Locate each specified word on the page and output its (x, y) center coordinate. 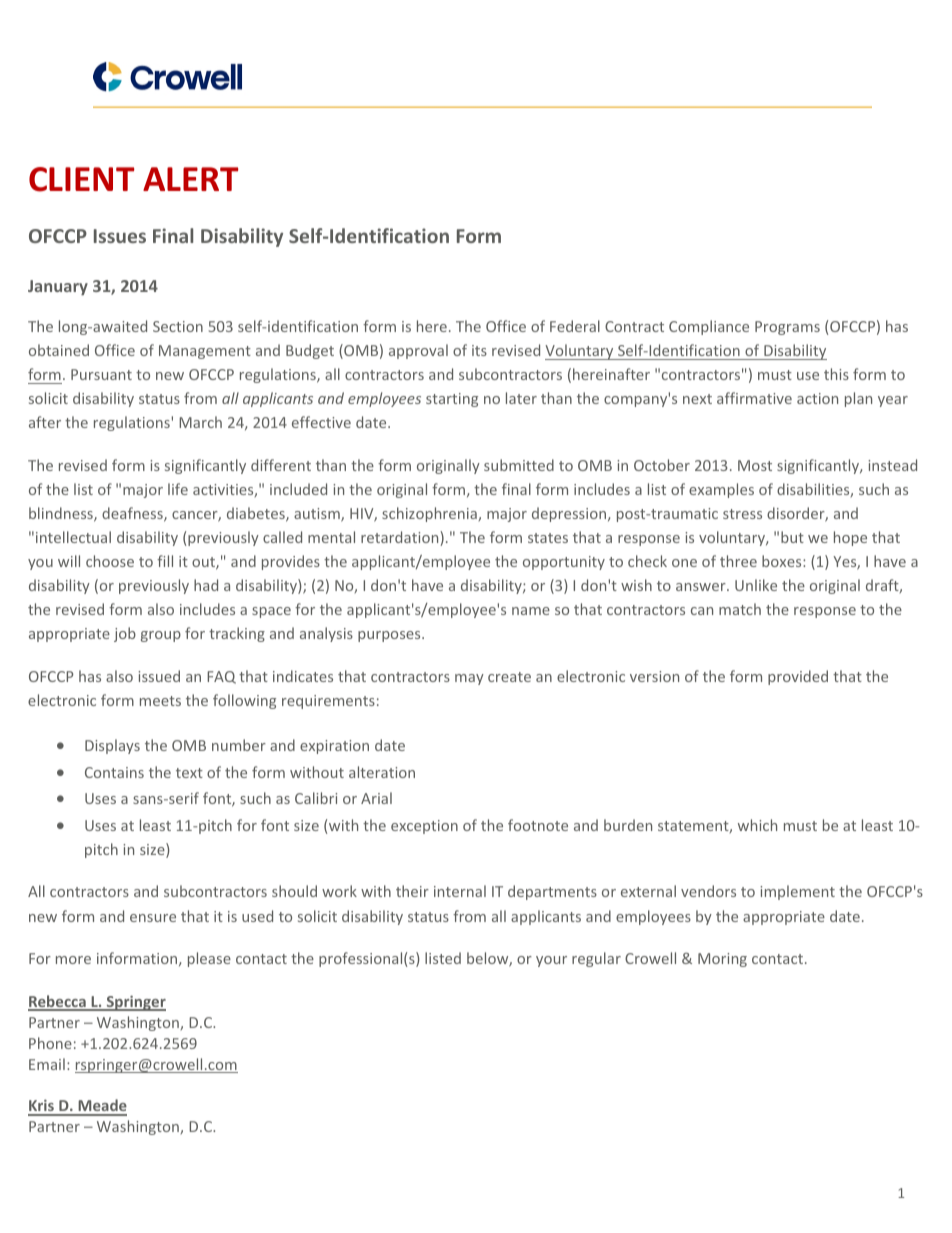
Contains (114, 772)
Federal (575, 326)
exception (424, 827)
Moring (722, 960)
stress (742, 514)
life (178, 489)
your (551, 961)
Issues (120, 236)
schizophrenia (430, 514)
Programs (787, 328)
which (757, 825)
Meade (101, 1107)
